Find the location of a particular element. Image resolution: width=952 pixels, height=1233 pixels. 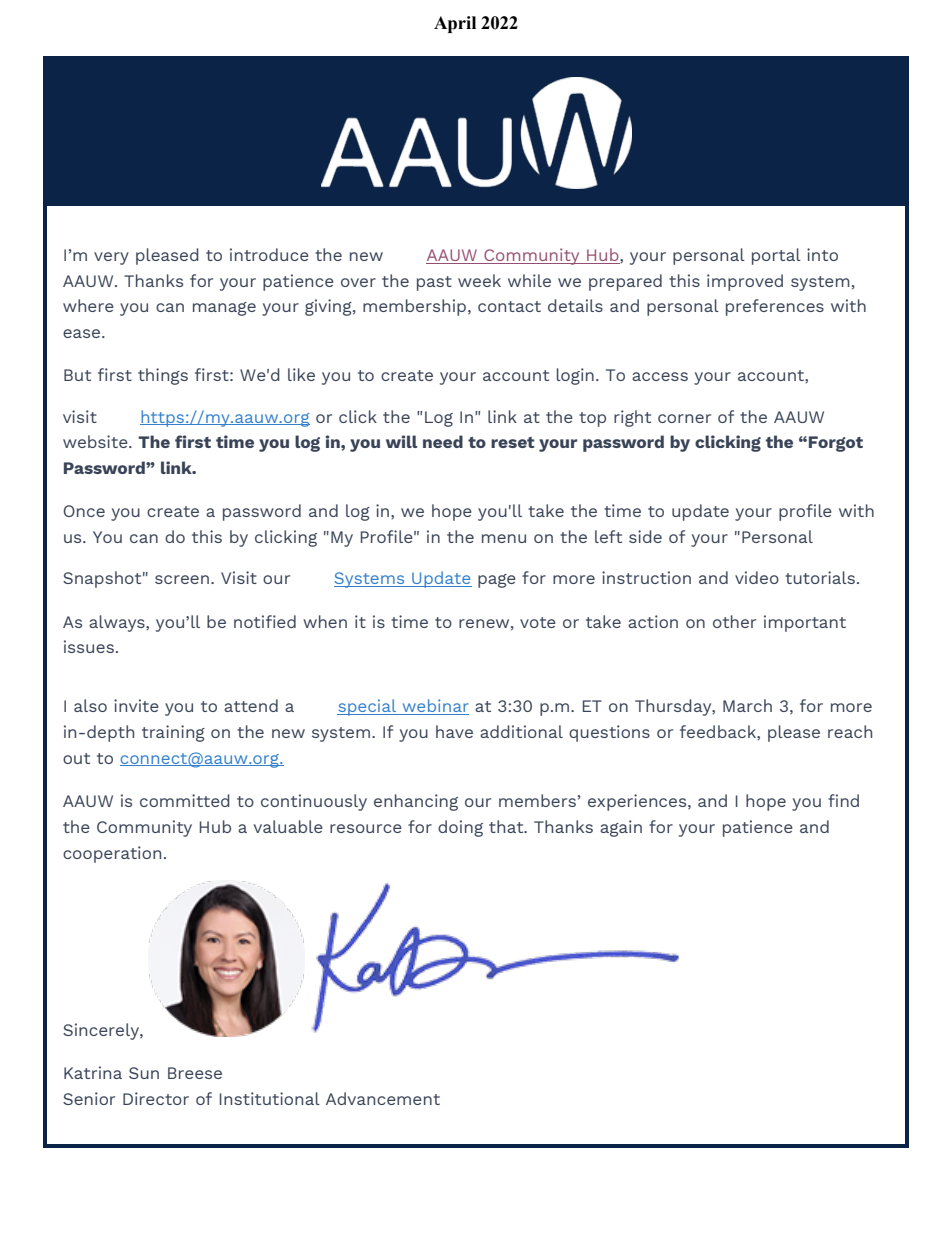

have is located at coordinates (454, 731).
